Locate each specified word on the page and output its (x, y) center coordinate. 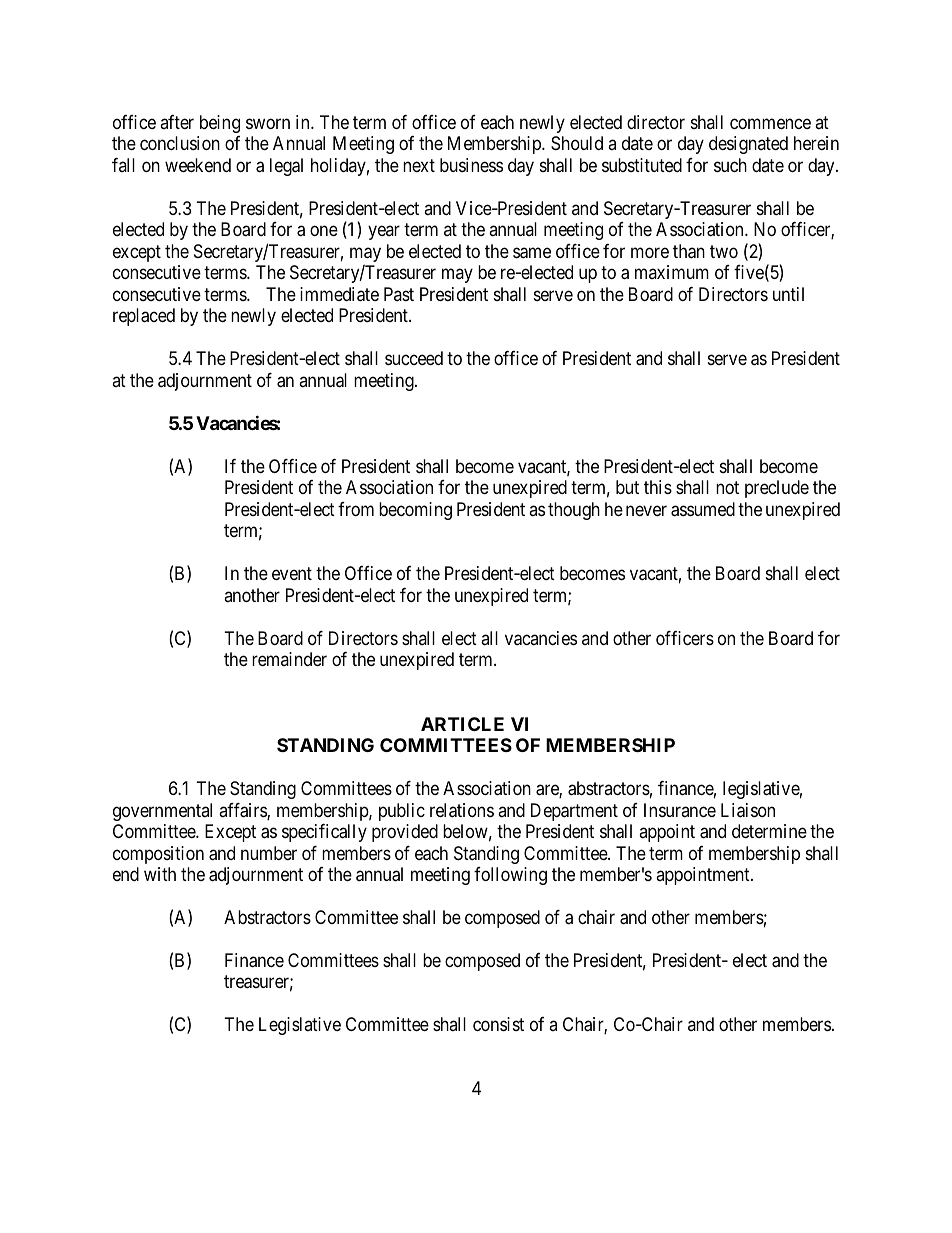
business (471, 165)
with (160, 874)
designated (748, 145)
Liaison (748, 810)
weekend (198, 165)
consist (498, 1024)
